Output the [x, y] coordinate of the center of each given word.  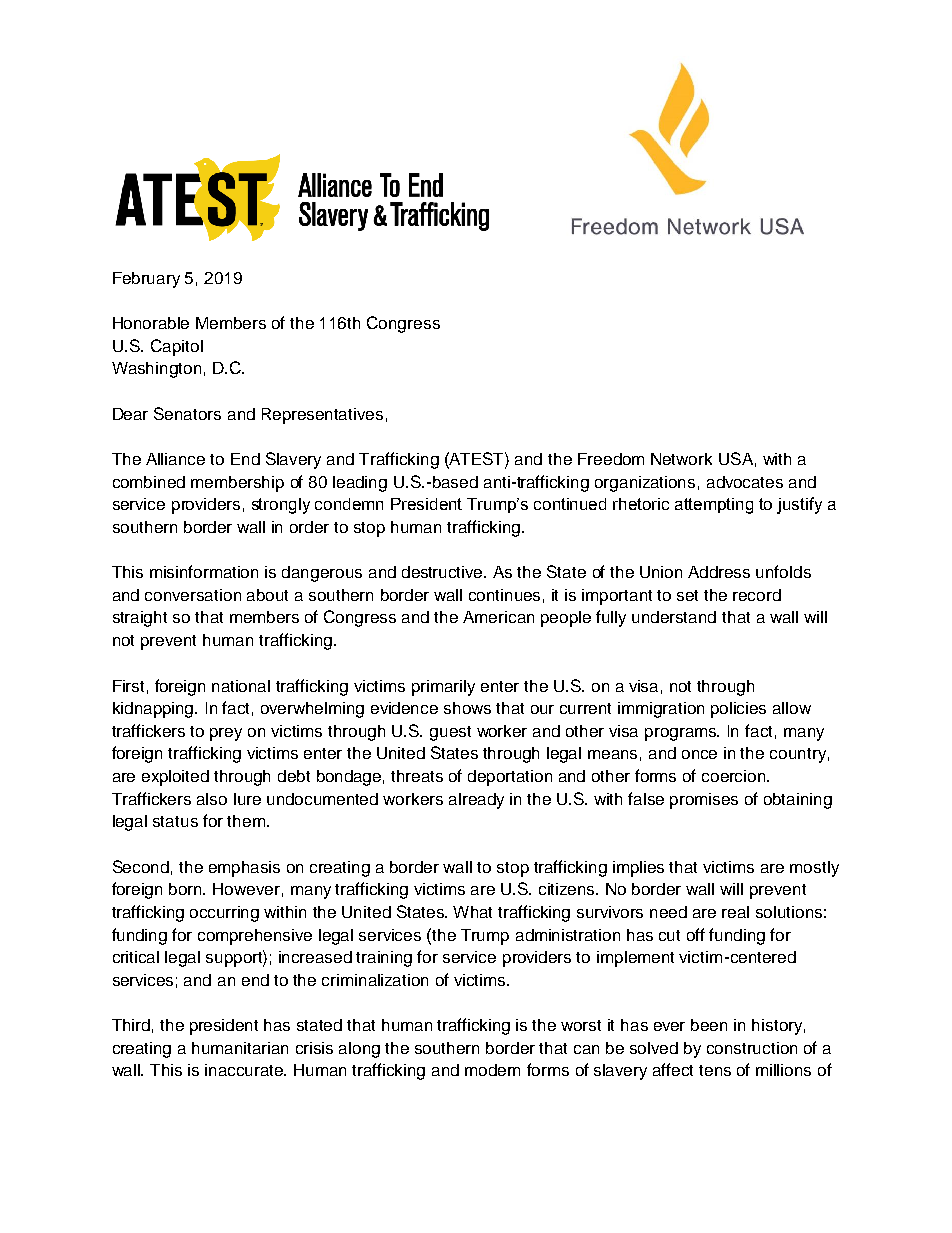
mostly [814, 869]
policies [738, 710]
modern [492, 1070]
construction [752, 1048]
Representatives [322, 416]
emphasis [244, 869]
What [472, 912]
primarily [443, 688]
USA [736, 458]
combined [149, 482]
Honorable [151, 323]
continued [570, 504]
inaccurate [245, 1070]
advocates [745, 482]
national [241, 686]
